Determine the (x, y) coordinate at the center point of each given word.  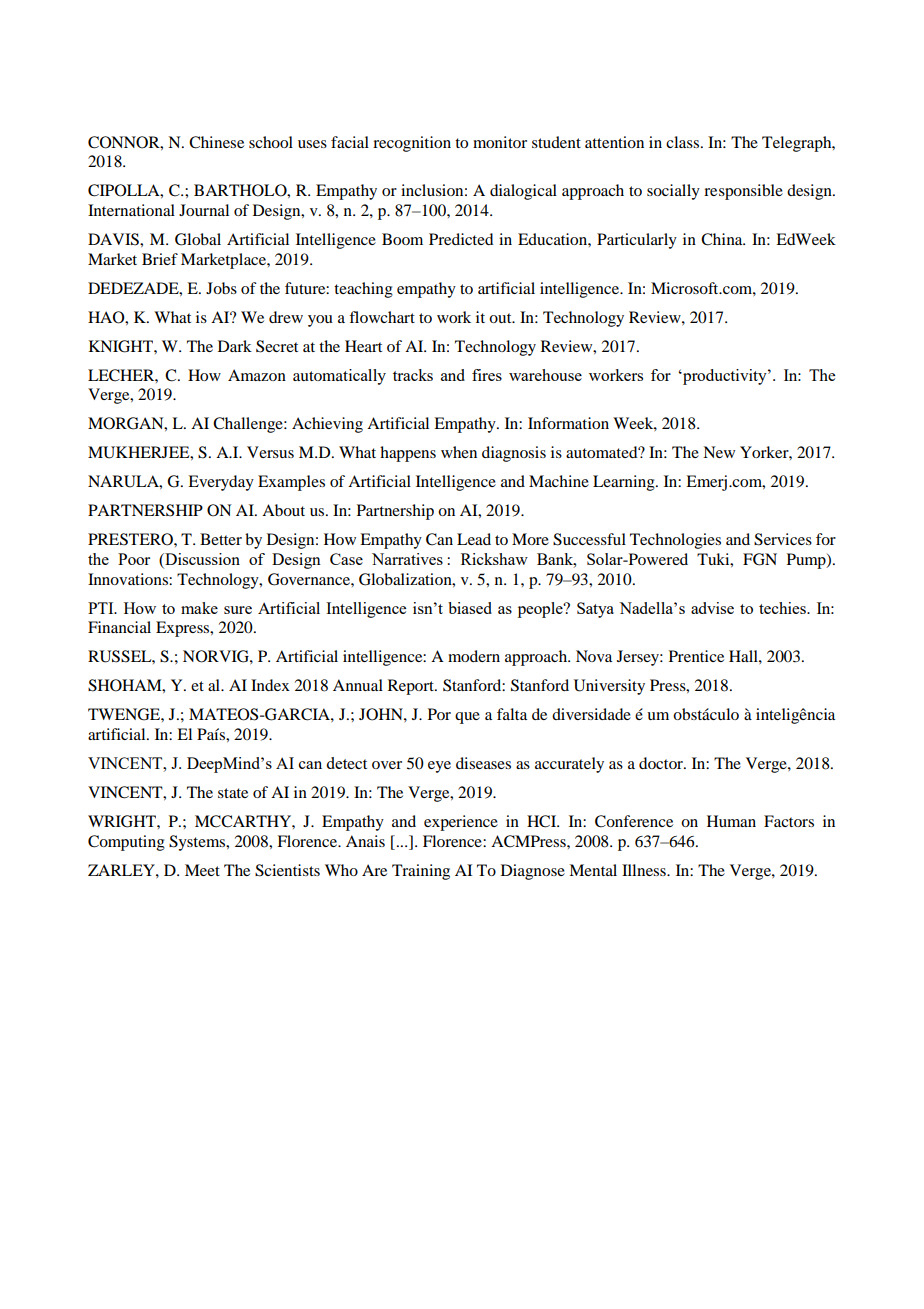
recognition (412, 144)
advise (712, 608)
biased (470, 608)
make (199, 608)
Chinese (216, 142)
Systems (198, 843)
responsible (743, 192)
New (719, 452)
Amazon (257, 375)
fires (487, 375)
